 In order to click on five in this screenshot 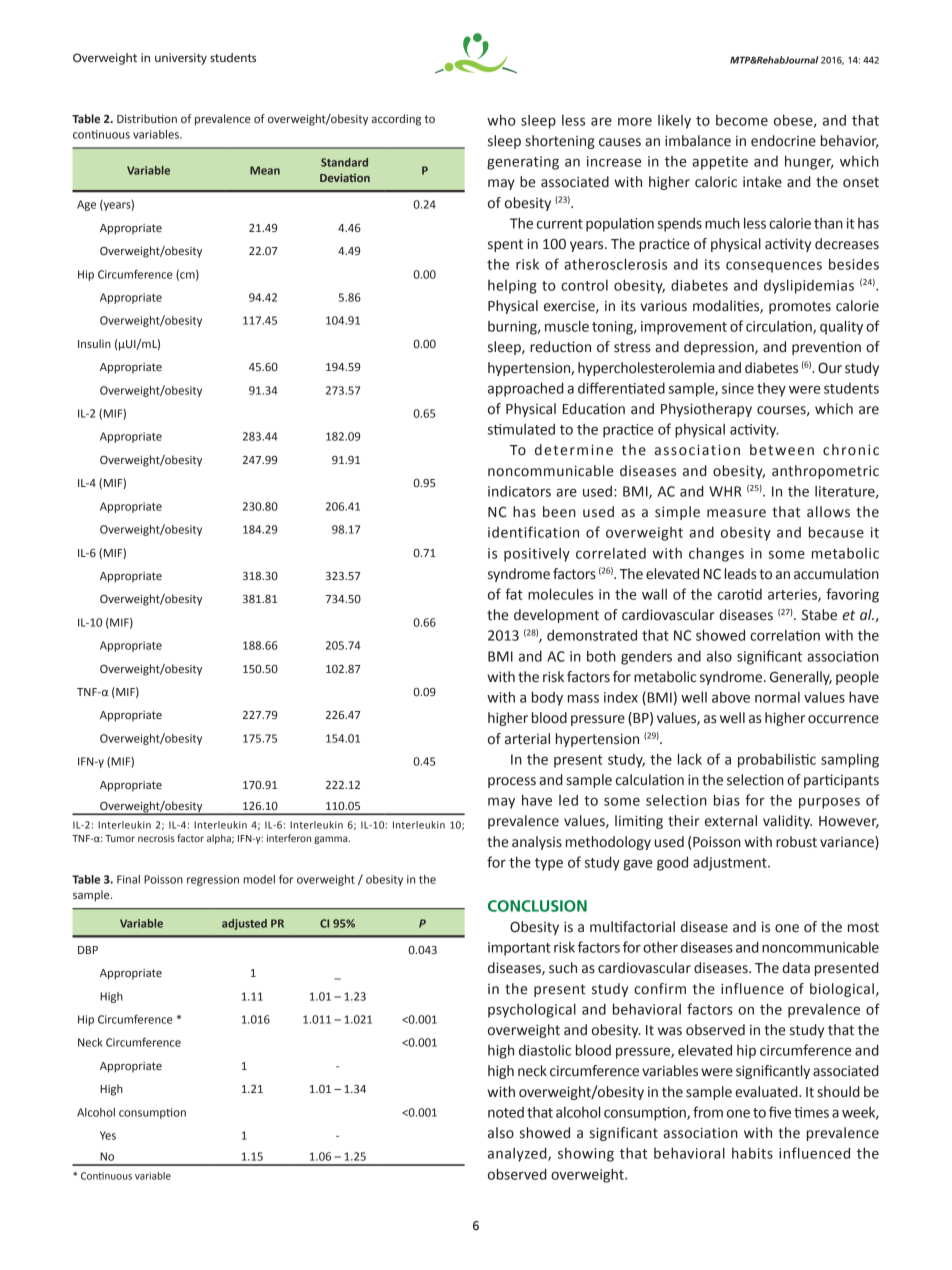, I will do `click(780, 1112)`.
